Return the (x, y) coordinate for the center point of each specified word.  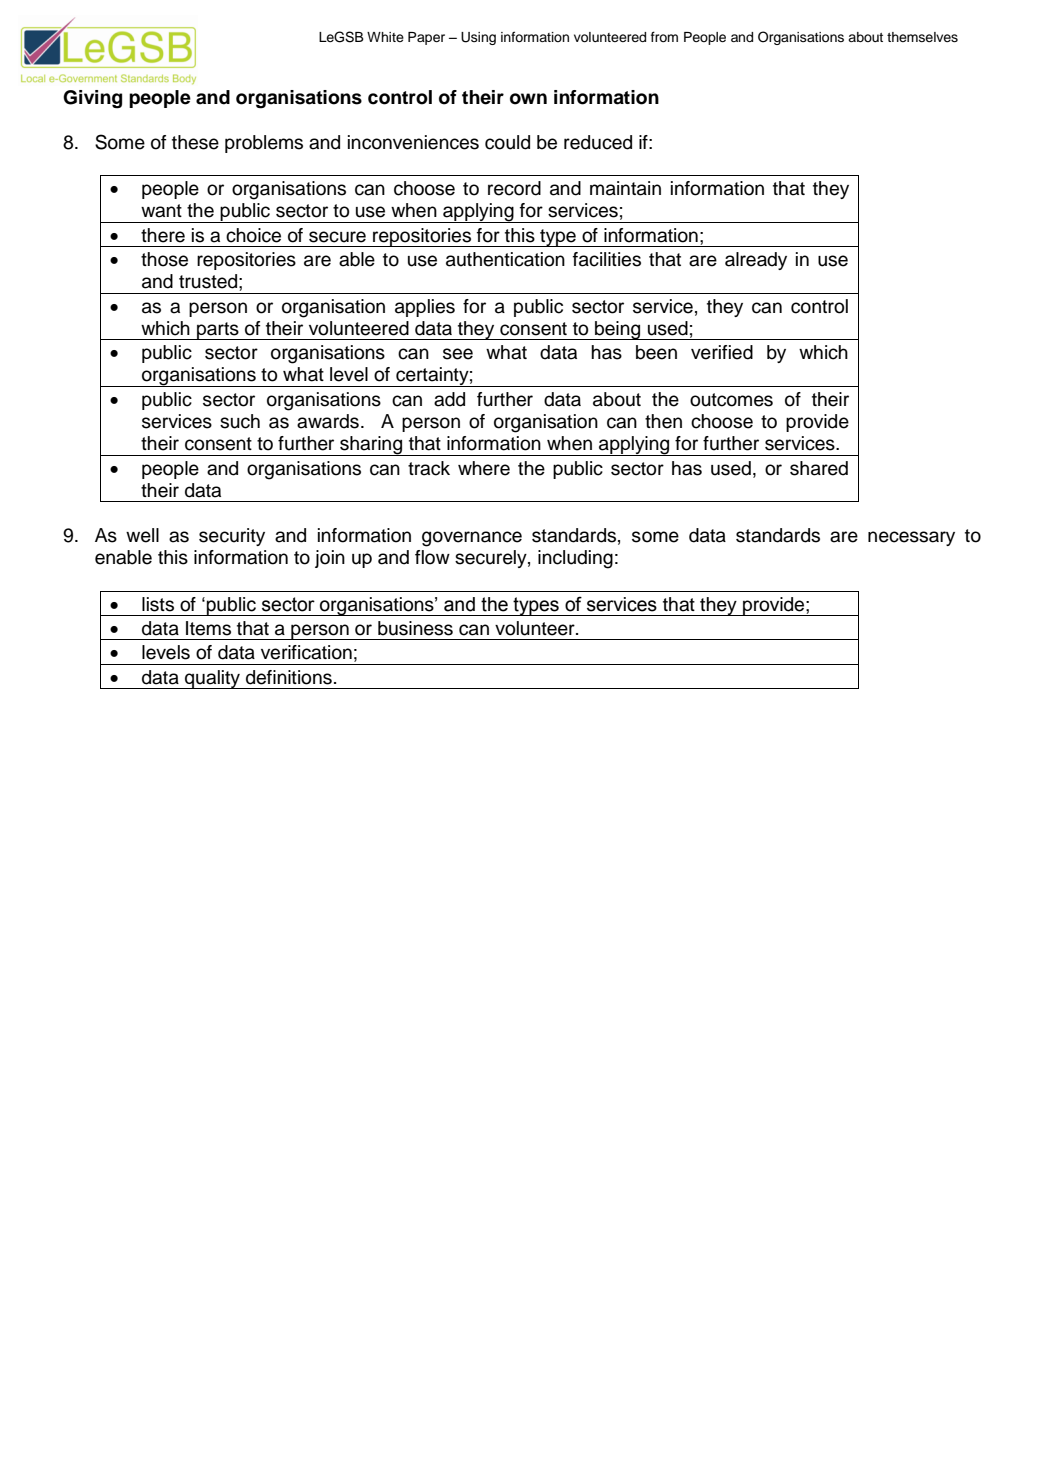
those (164, 259)
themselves (922, 37)
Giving (92, 99)
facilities (607, 259)
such (240, 421)
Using (478, 38)
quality (213, 679)
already (756, 261)
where (484, 468)
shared (819, 468)
